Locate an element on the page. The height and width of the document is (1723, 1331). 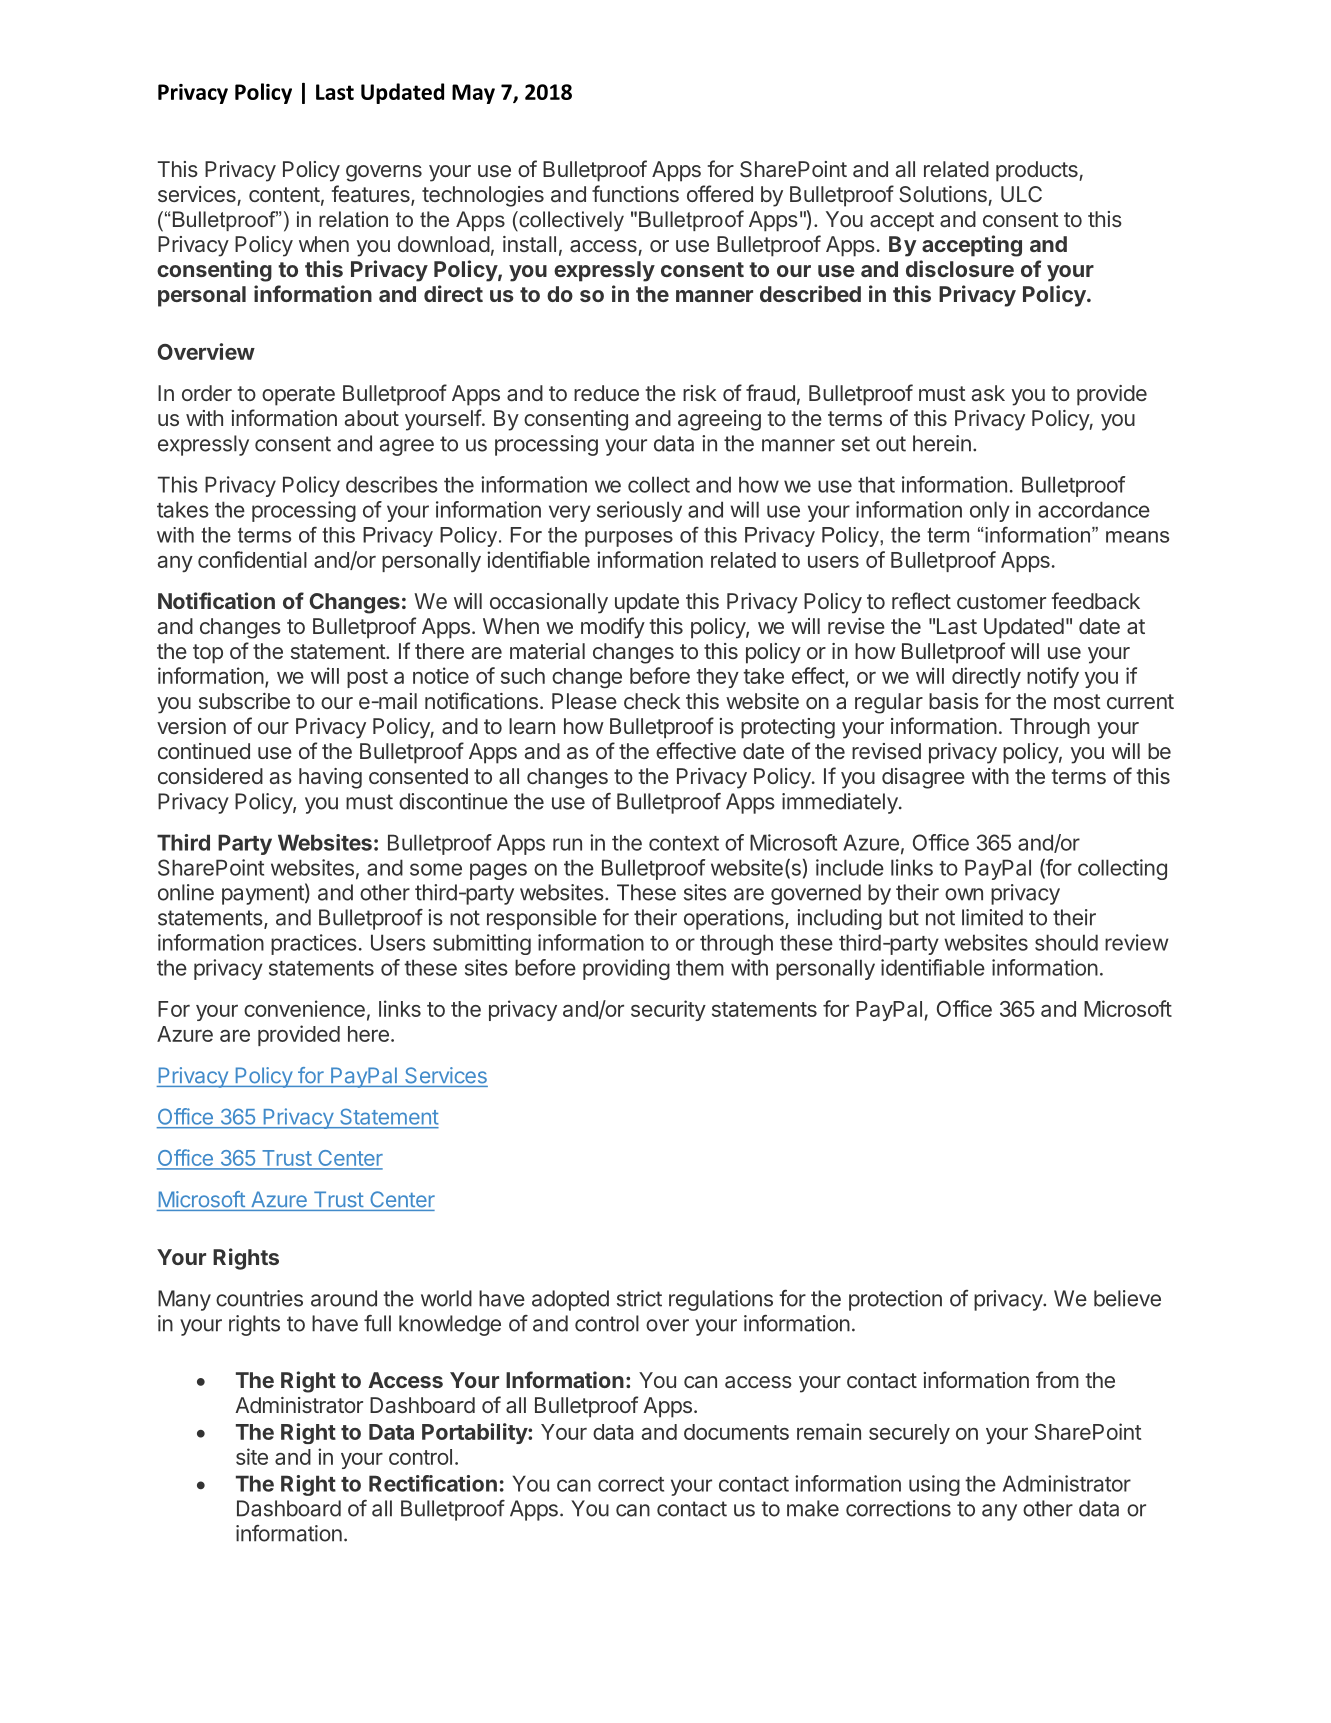
context is located at coordinates (684, 843).
